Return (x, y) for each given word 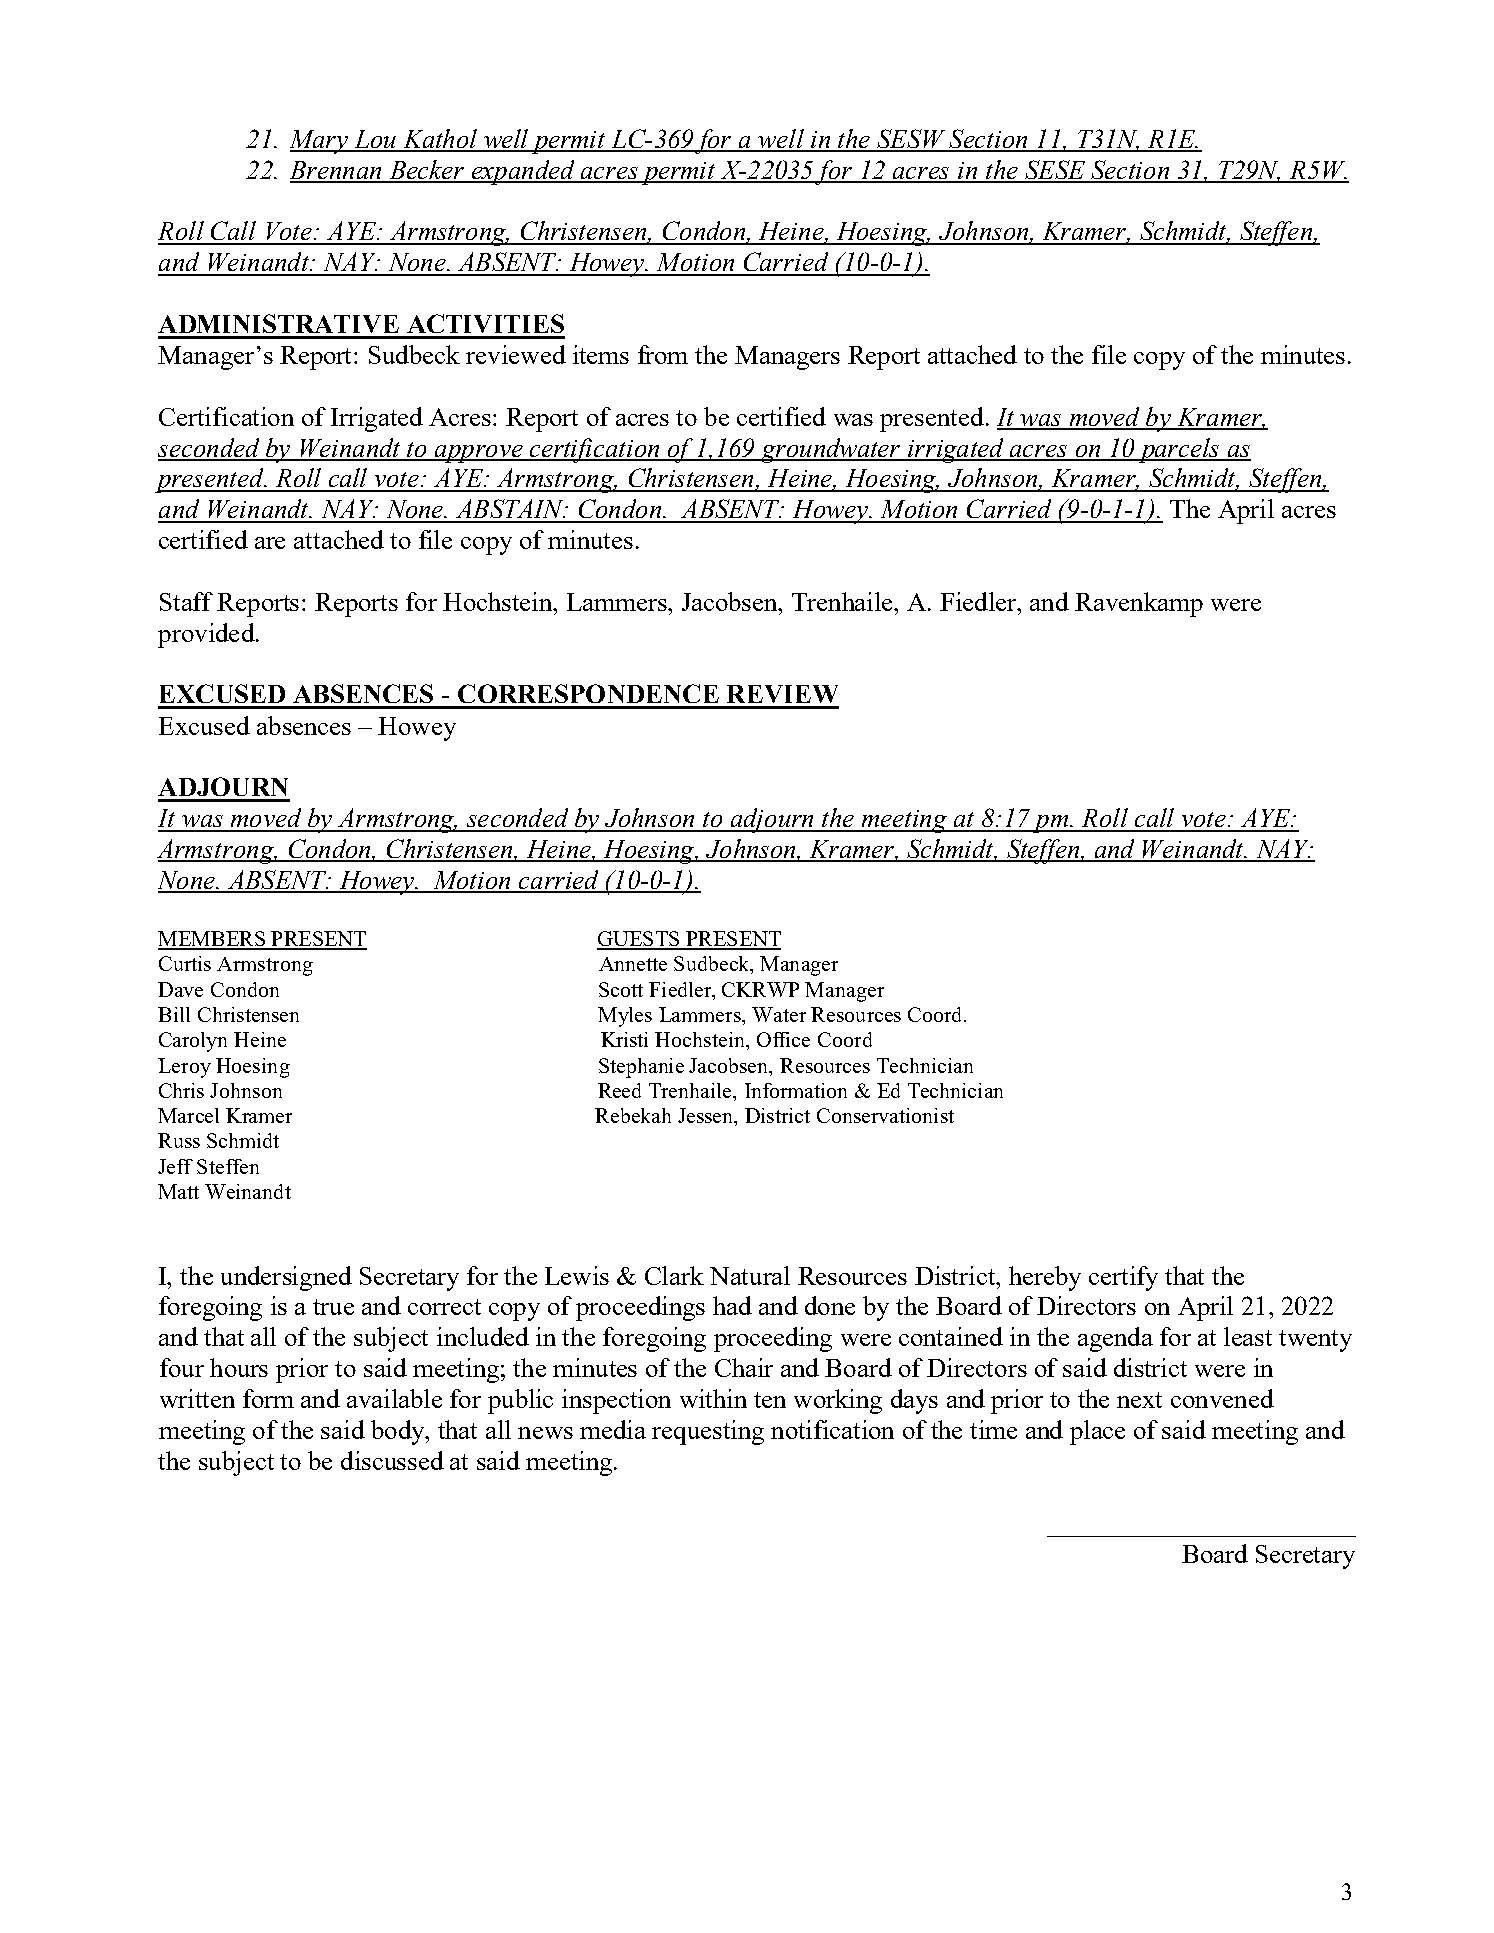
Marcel (188, 1115)
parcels (1179, 450)
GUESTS (639, 940)
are (270, 543)
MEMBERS (212, 940)
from (663, 354)
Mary (320, 142)
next (1139, 1400)
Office (783, 1039)
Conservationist (885, 1115)
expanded (523, 172)
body (399, 1432)
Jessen (707, 1117)
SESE (1055, 171)
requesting (708, 1432)
